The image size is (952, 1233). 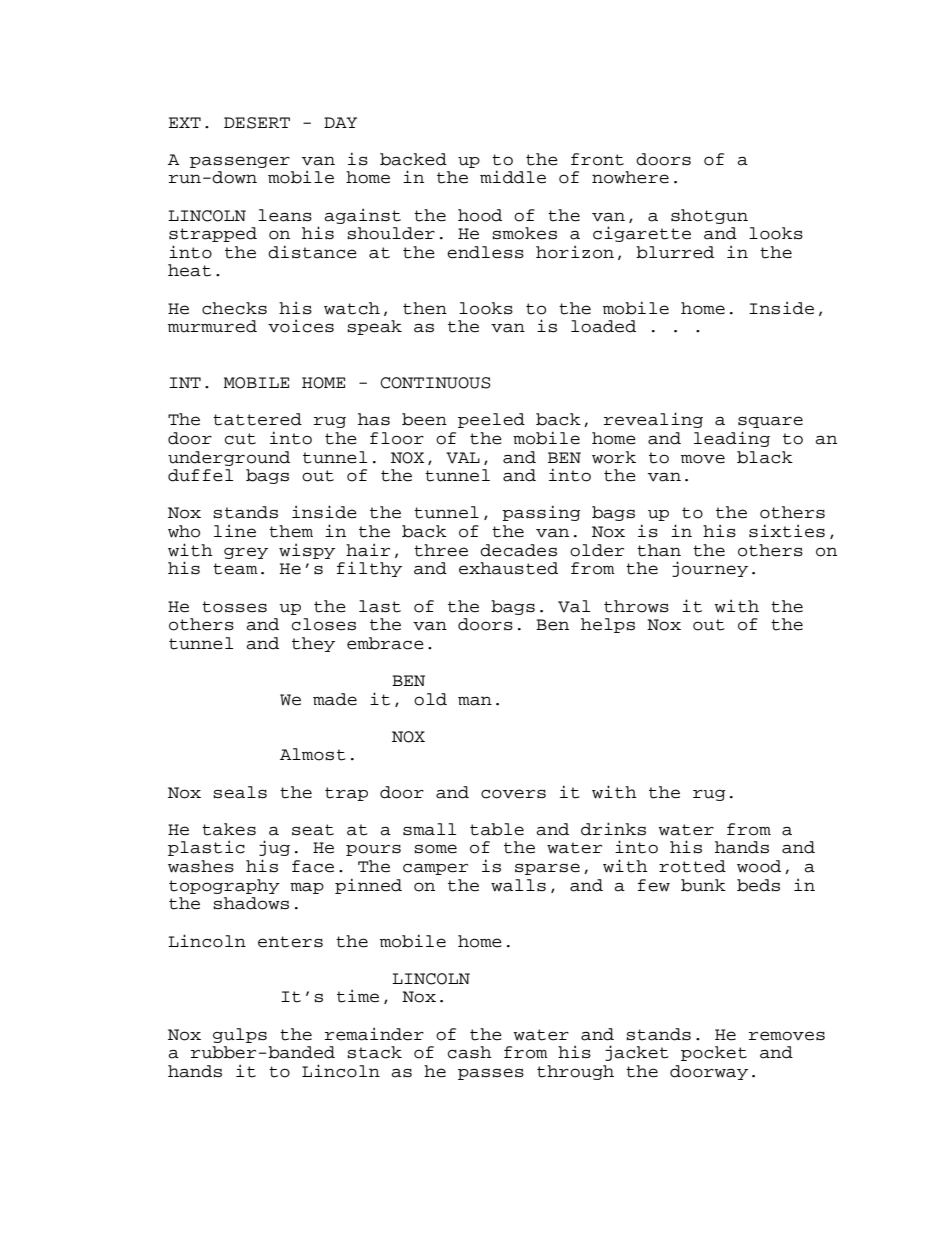 What do you see at coordinates (313, 754) in the screenshot?
I see `Almost` at bounding box center [313, 754].
